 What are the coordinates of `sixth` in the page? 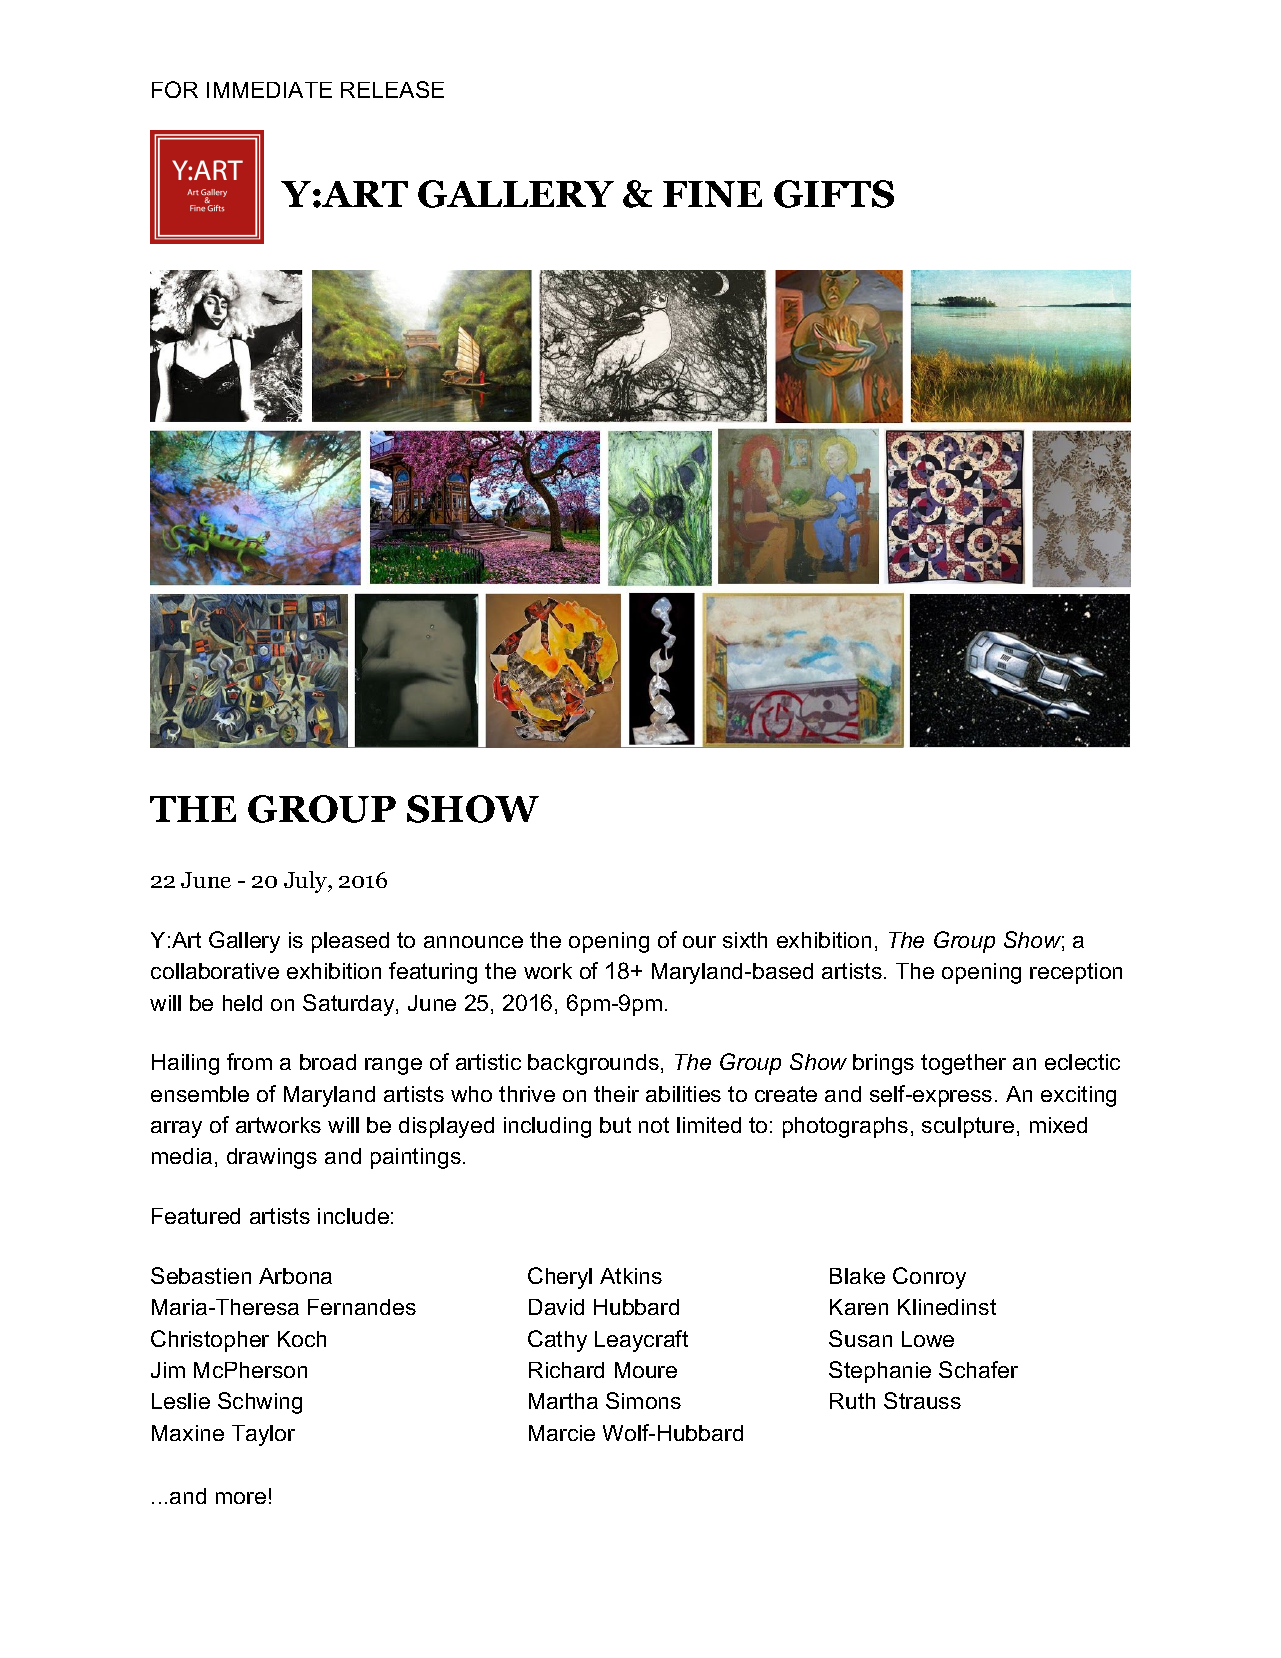 It's located at (745, 940).
